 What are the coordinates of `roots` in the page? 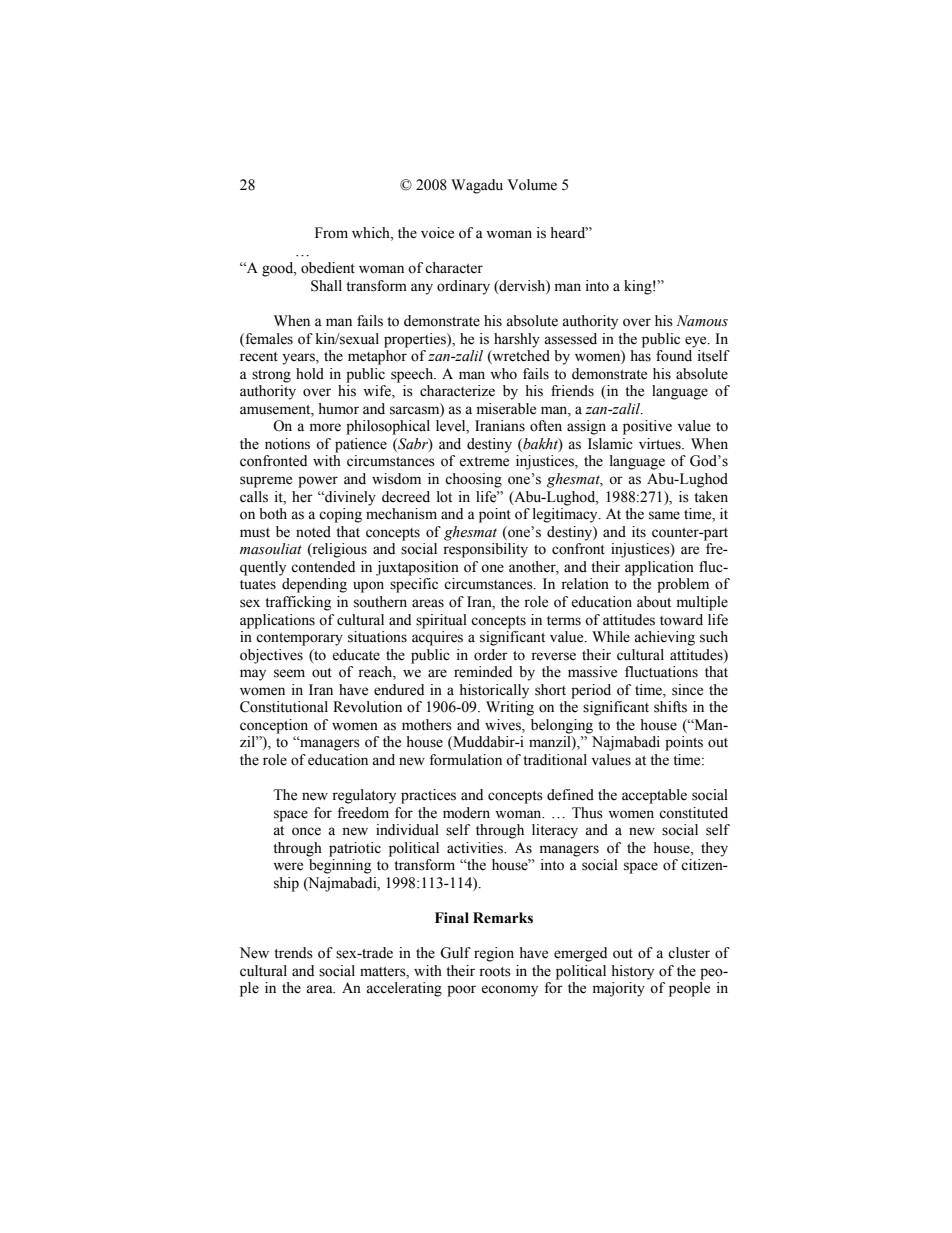 It's located at (495, 972).
